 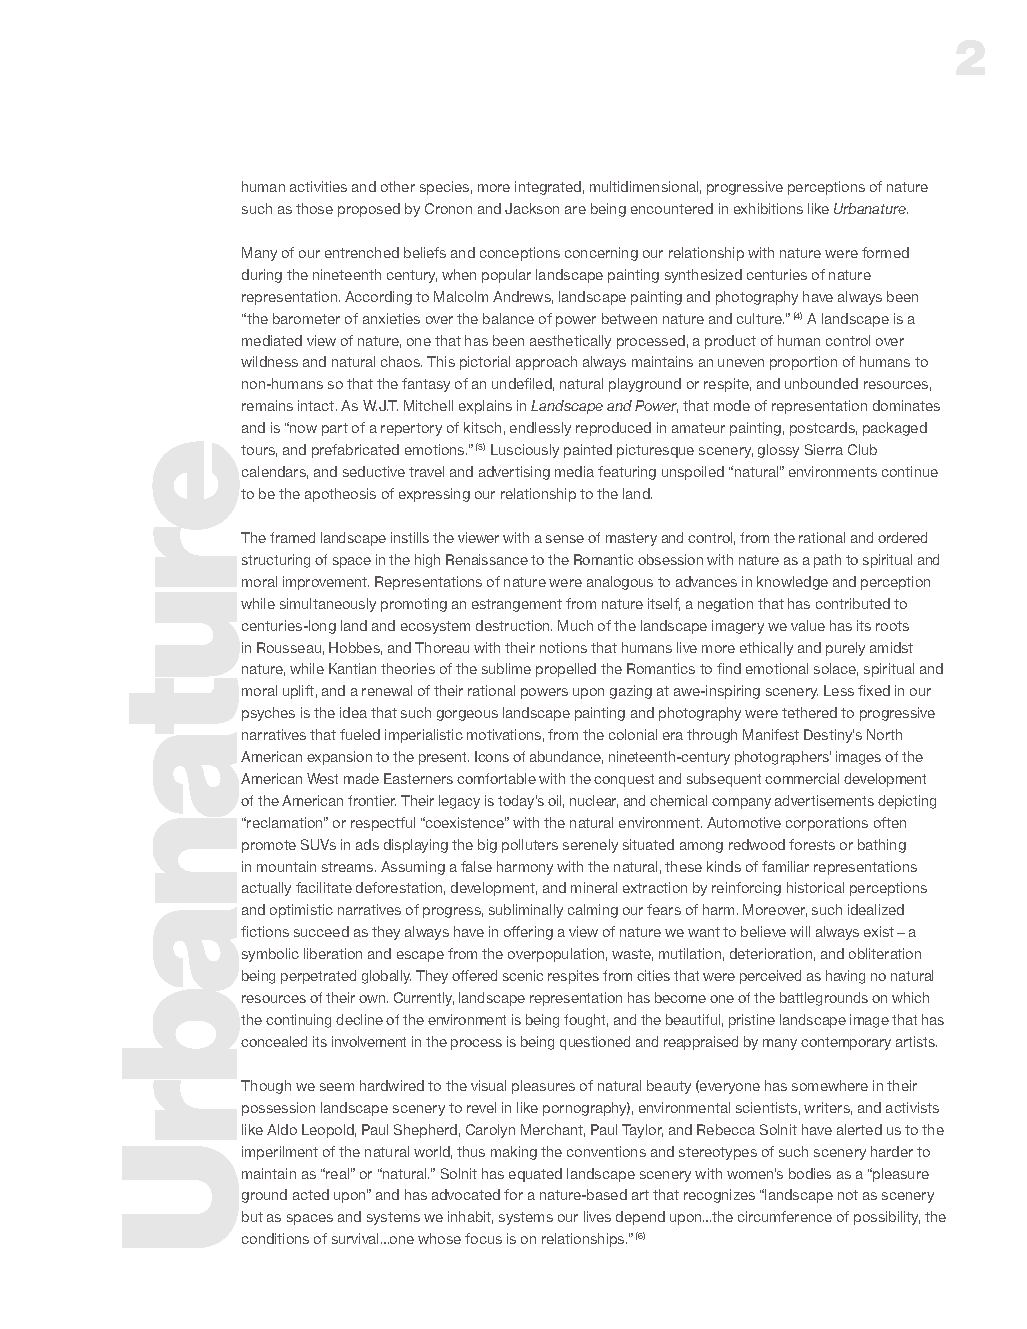 I want to click on mineral, so click(x=594, y=887).
